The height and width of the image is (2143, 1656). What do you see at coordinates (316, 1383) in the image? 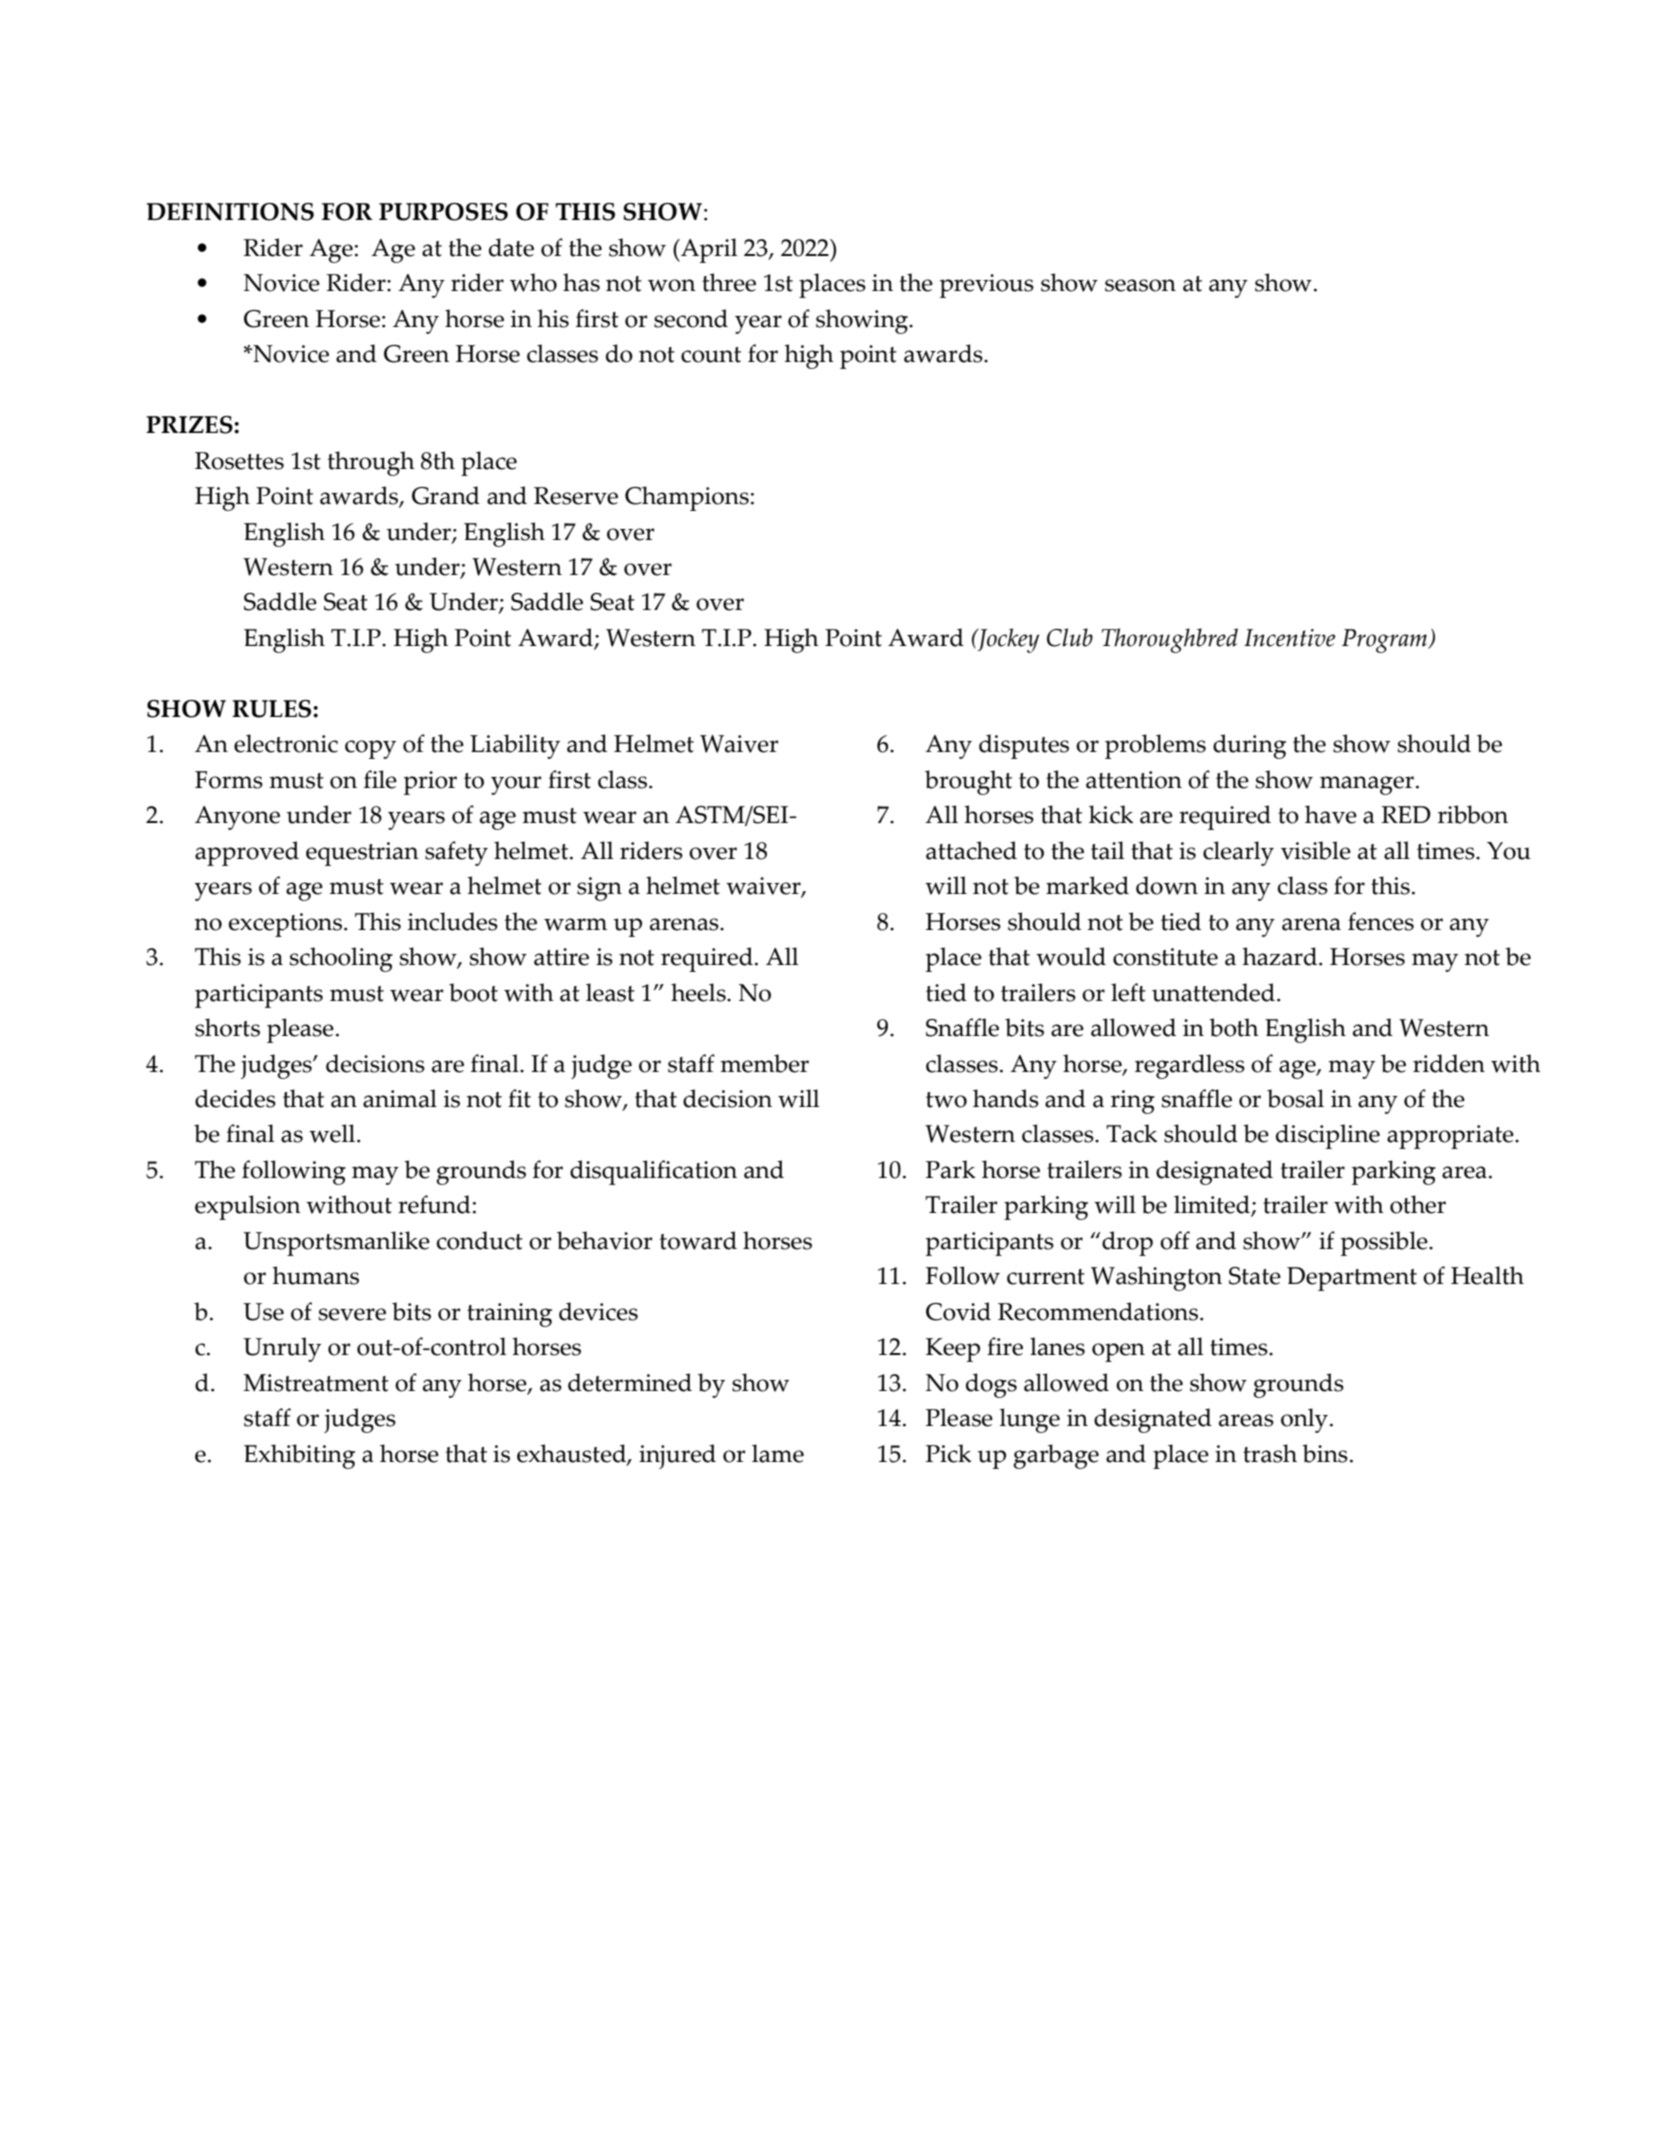
I see `Mistreatment` at bounding box center [316, 1383].
